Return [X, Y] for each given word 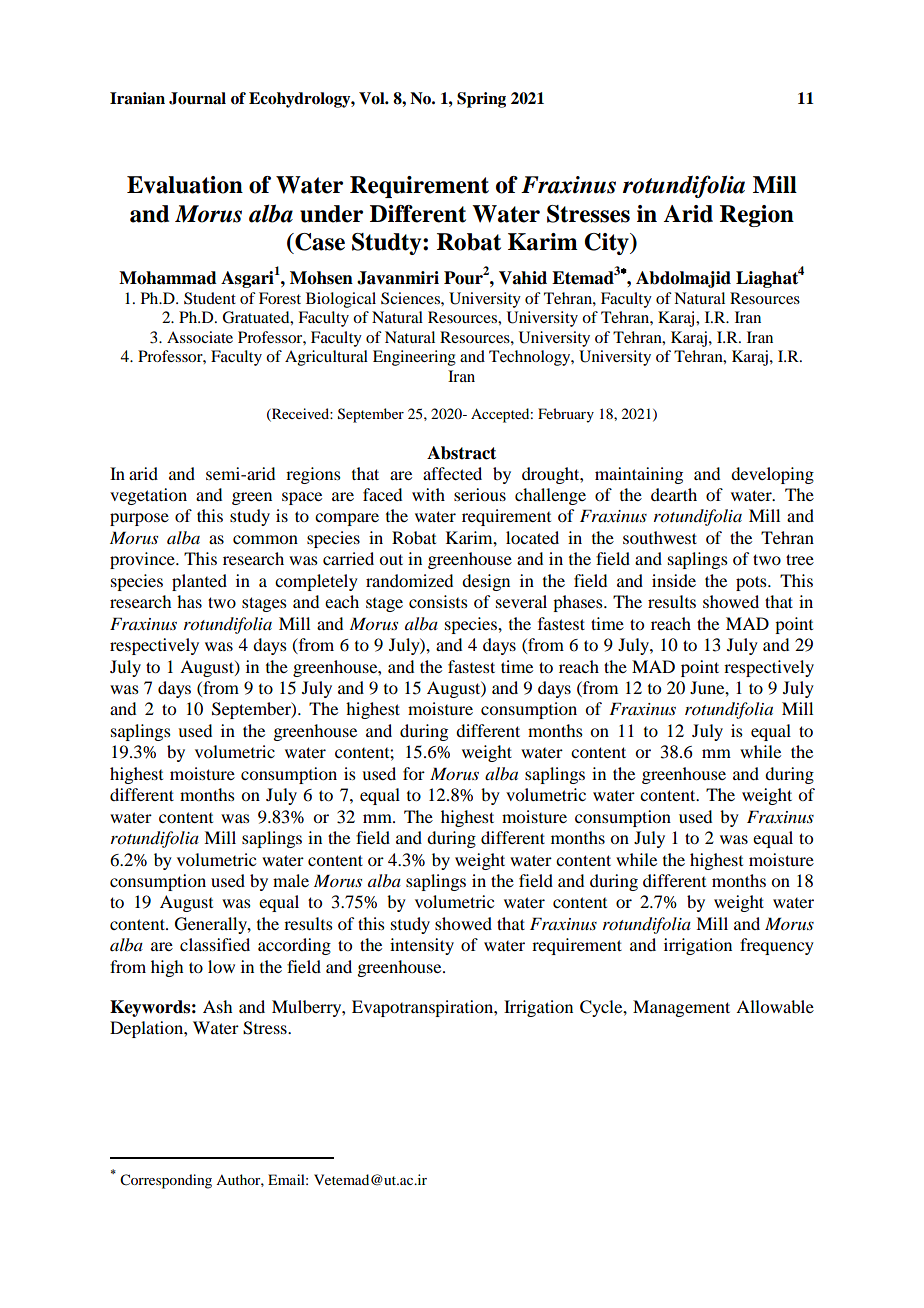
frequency [777, 946]
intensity [422, 946]
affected [452, 473]
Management [681, 1008]
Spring [481, 100]
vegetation [148, 496]
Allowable [775, 1006]
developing [772, 475]
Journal [197, 98]
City [607, 244]
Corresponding [166, 1181]
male [291, 880]
